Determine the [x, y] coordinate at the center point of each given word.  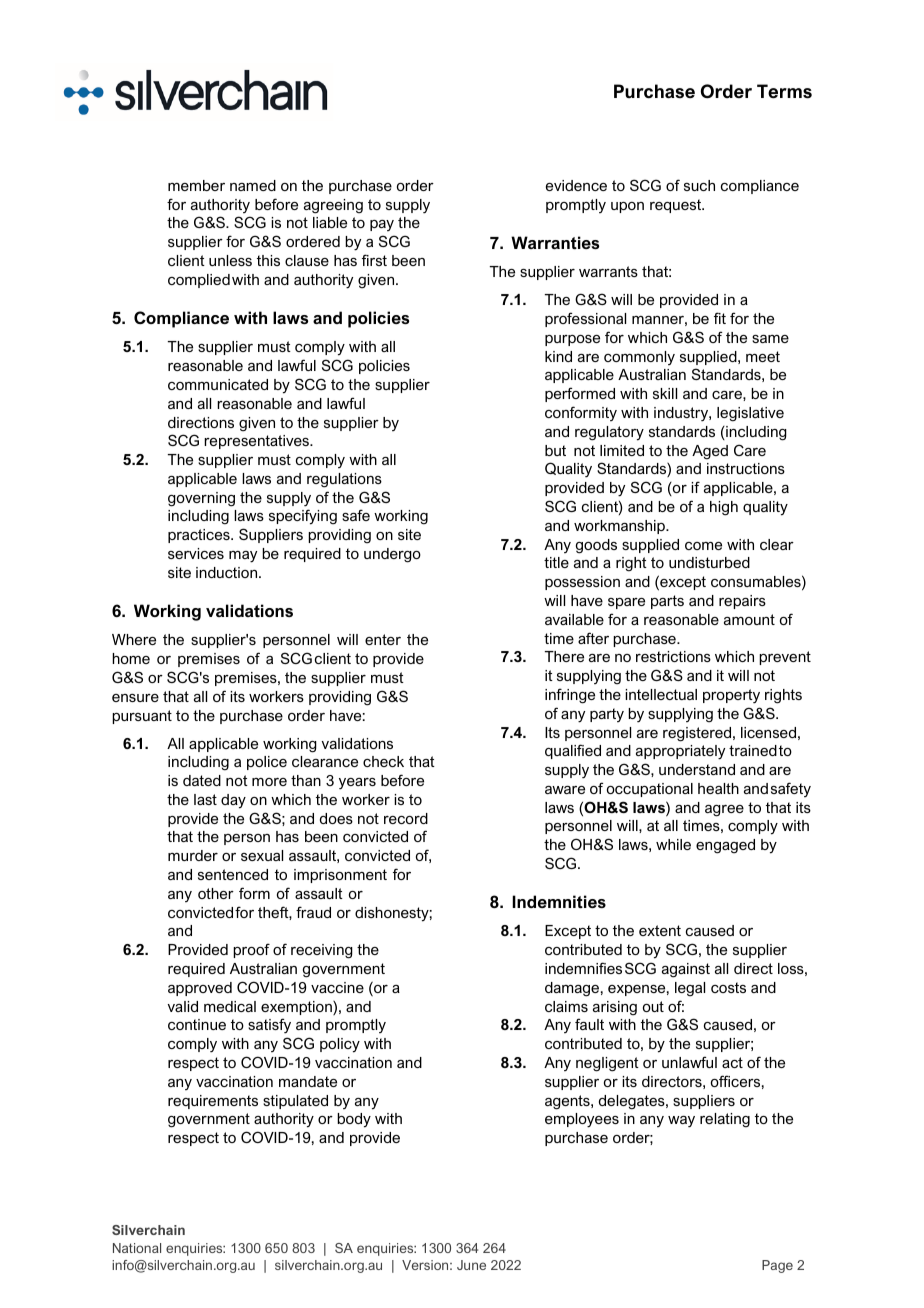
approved [200, 989]
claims [566, 1006]
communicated [218, 384]
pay [382, 225]
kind [558, 356]
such [699, 185]
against [686, 970]
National [137, 1248]
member [196, 185]
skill [665, 393]
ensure [135, 698]
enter [383, 639]
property [731, 696]
